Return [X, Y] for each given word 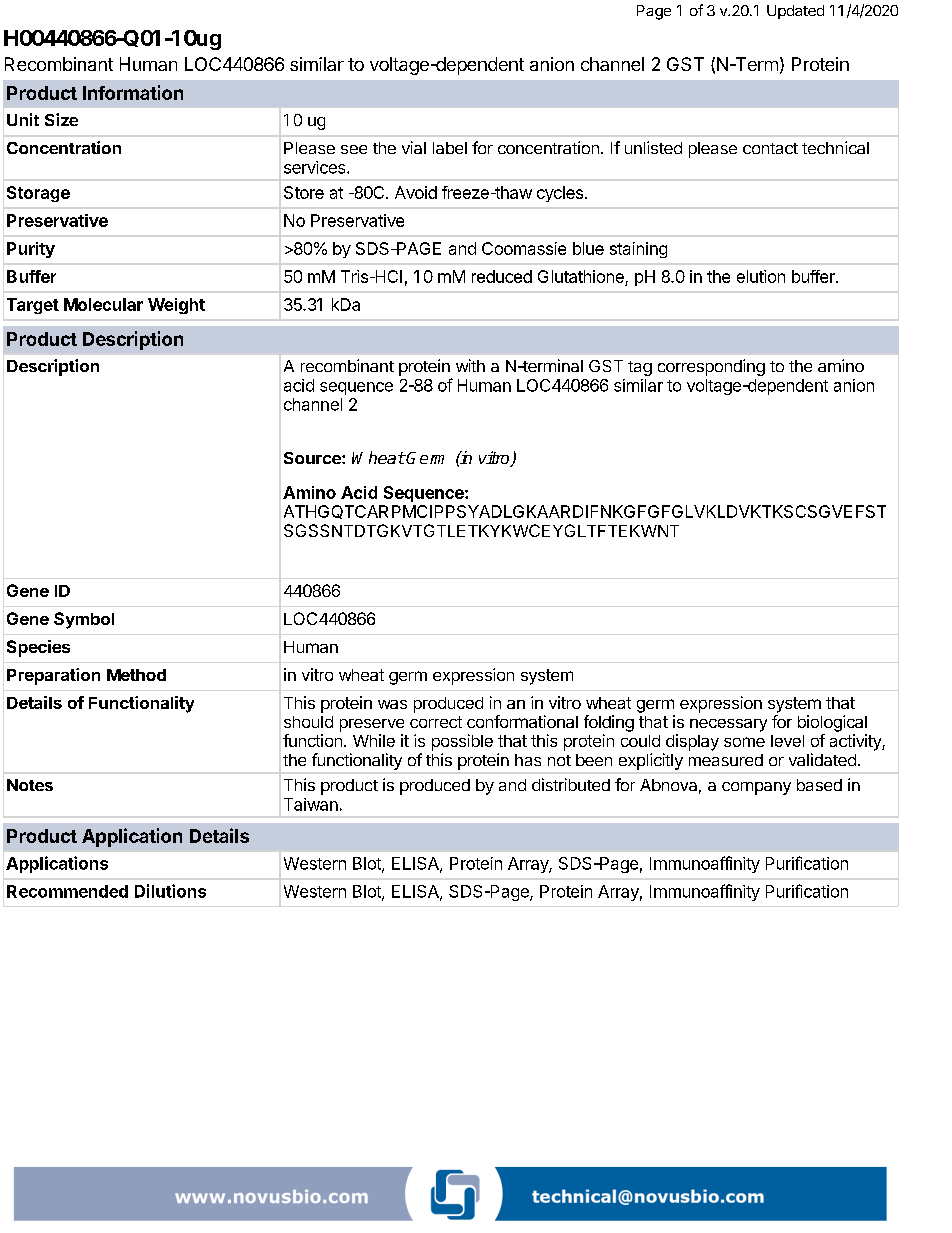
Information [133, 92]
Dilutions [170, 891]
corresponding [711, 367]
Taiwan [311, 804]
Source [313, 458]
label [450, 148]
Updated [795, 12]
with [470, 365]
